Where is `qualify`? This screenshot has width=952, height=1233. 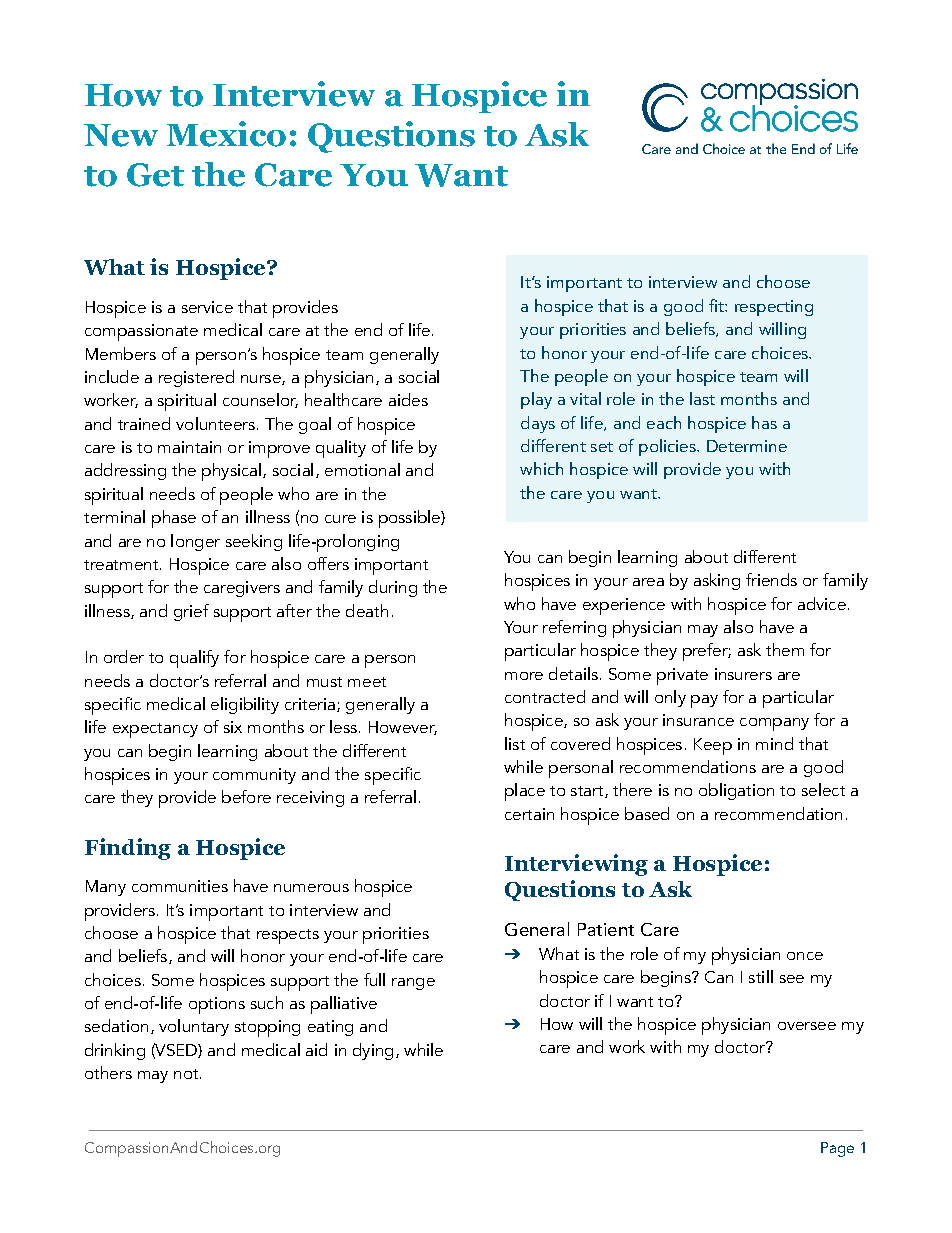 qualify is located at coordinates (194, 659).
